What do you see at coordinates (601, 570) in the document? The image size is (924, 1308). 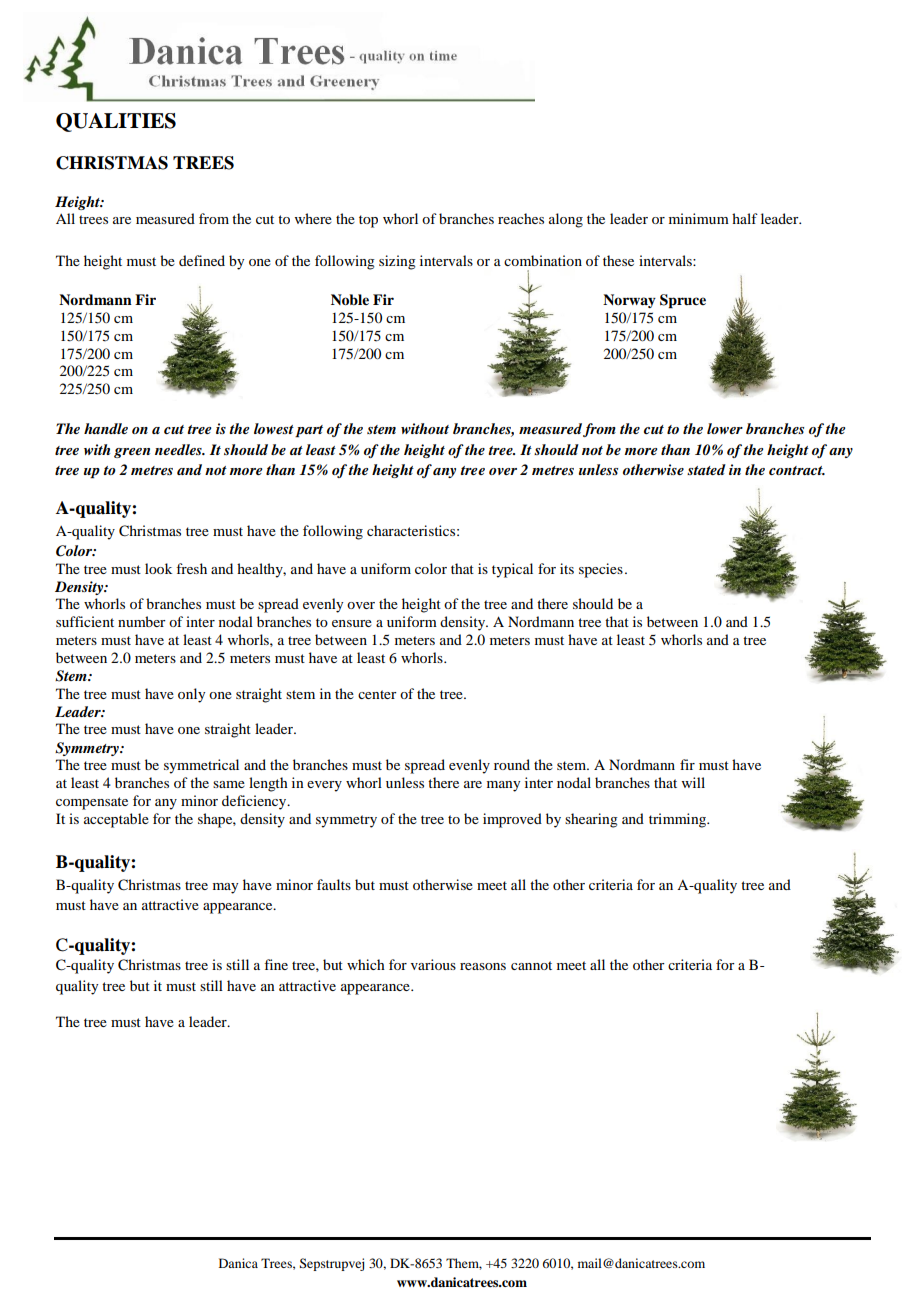 I see `species` at bounding box center [601, 570].
